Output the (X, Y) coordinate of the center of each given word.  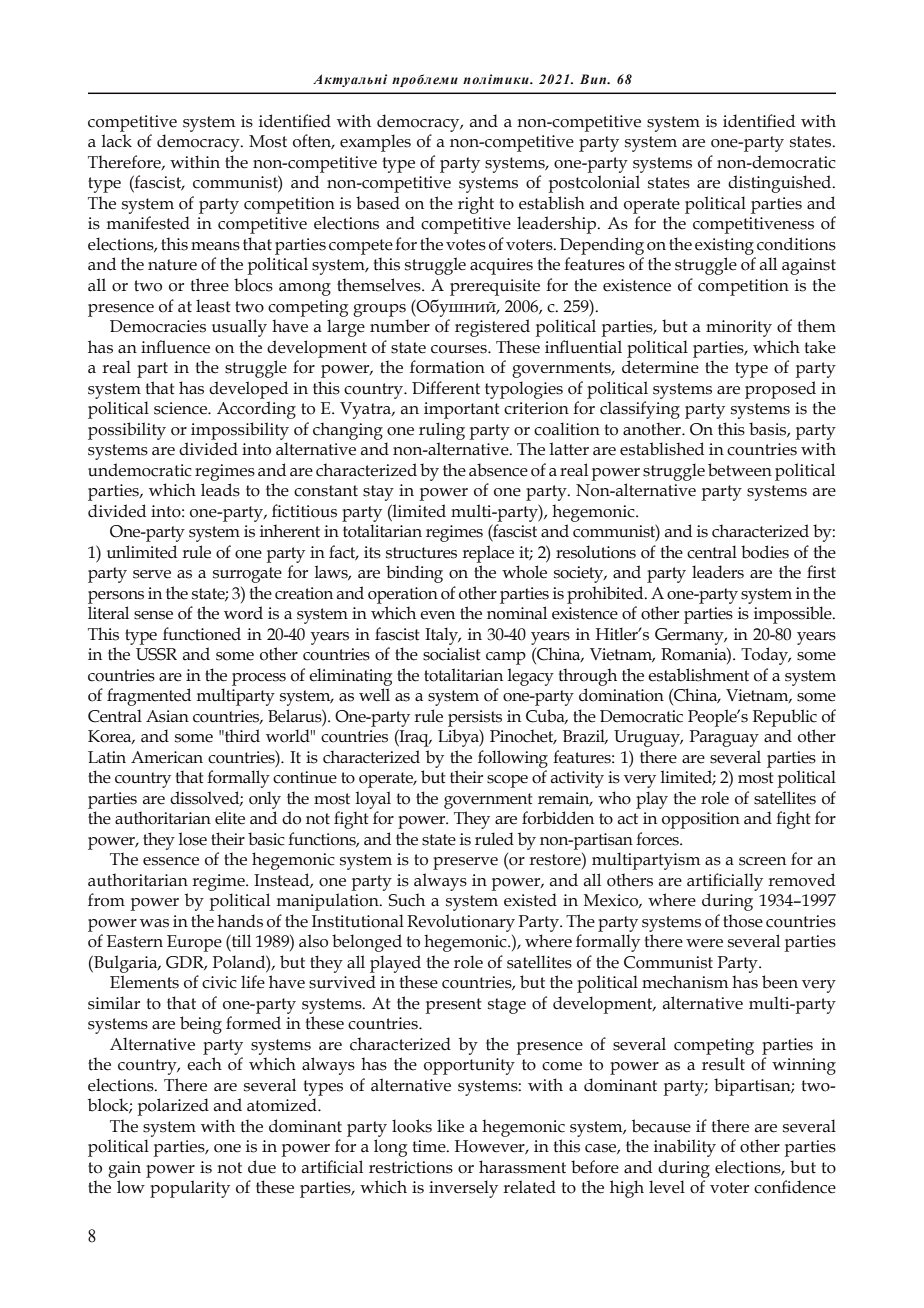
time (430, 1146)
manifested (148, 223)
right (476, 205)
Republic (785, 718)
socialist (452, 654)
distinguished (781, 184)
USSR (156, 654)
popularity (190, 1189)
